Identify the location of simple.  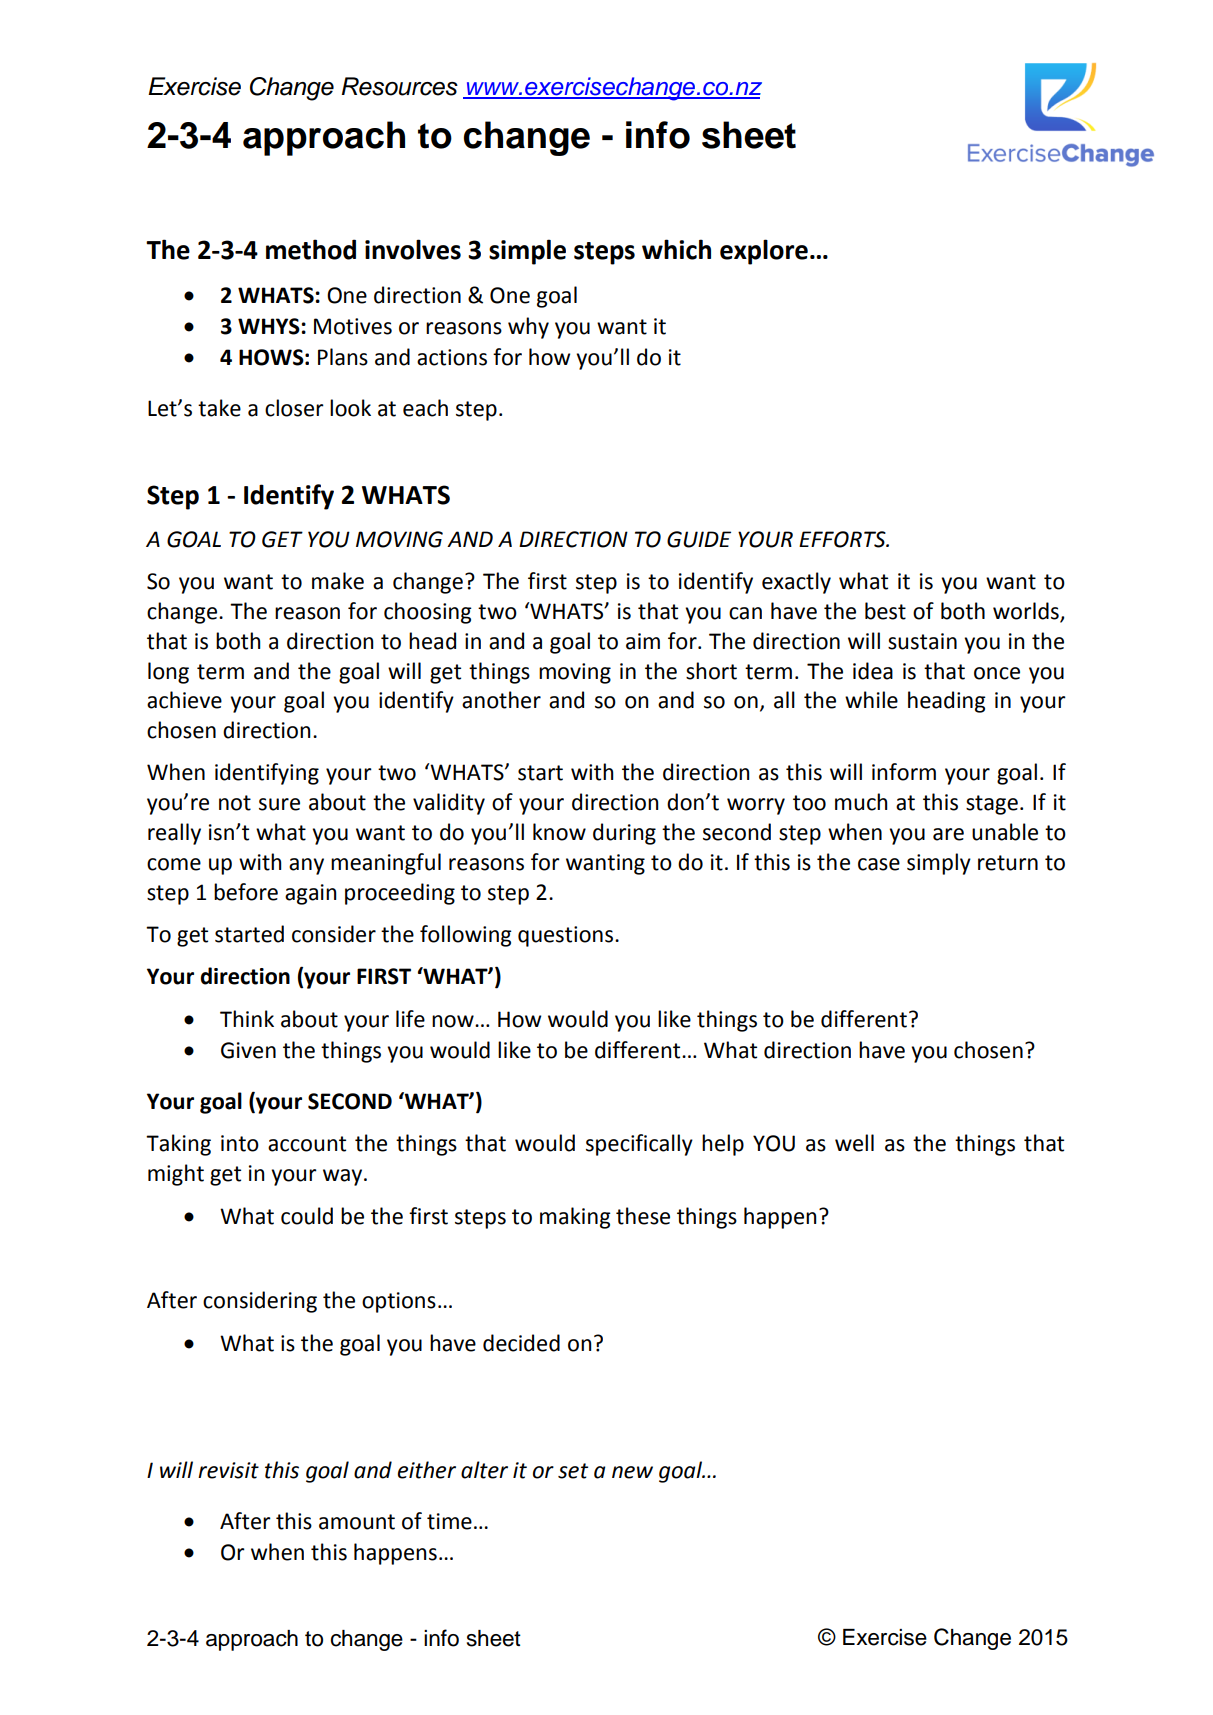
(527, 252).
